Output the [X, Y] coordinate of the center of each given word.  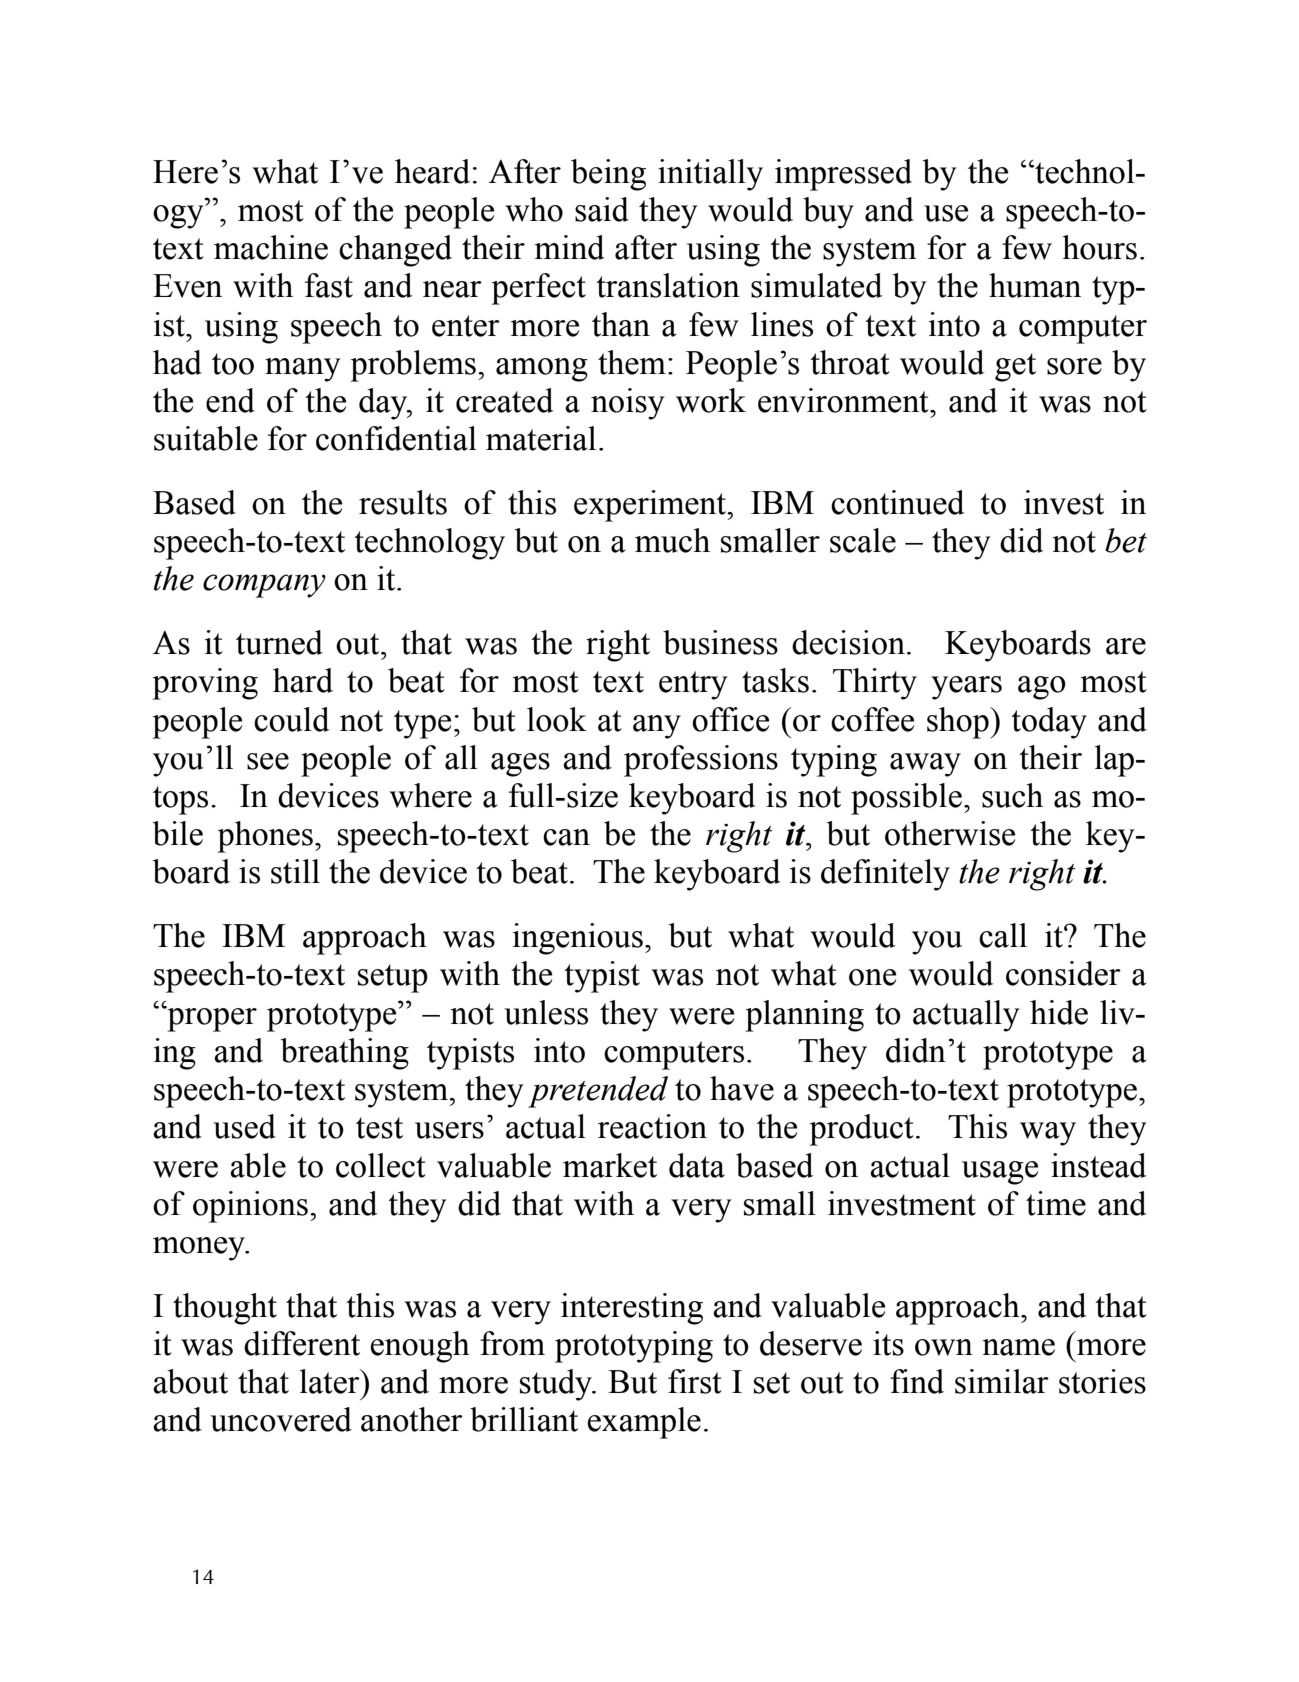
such [1012, 795]
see [268, 761]
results [403, 502]
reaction [652, 1126]
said [602, 209]
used [244, 1126]
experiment [651, 506]
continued [898, 502]
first [695, 1381]
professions [701, 761]
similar [1002, 1381]
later [331, 1381]
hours [1099, 247]
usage [1000, 1173]
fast [329, 285]
